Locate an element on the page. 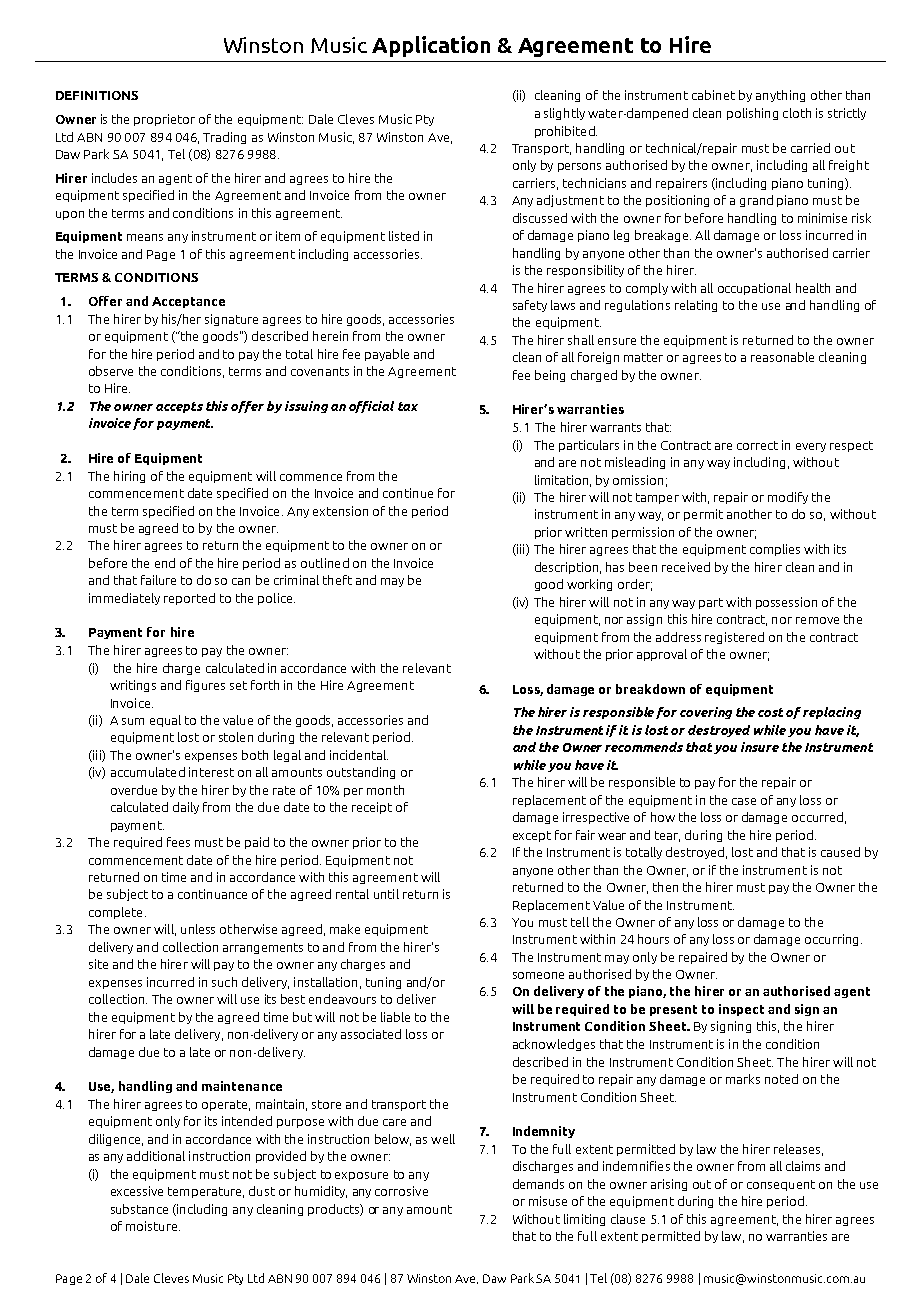 The width and height of the document is (924, 1308). excessive is located at coordinates (137, 1191).
